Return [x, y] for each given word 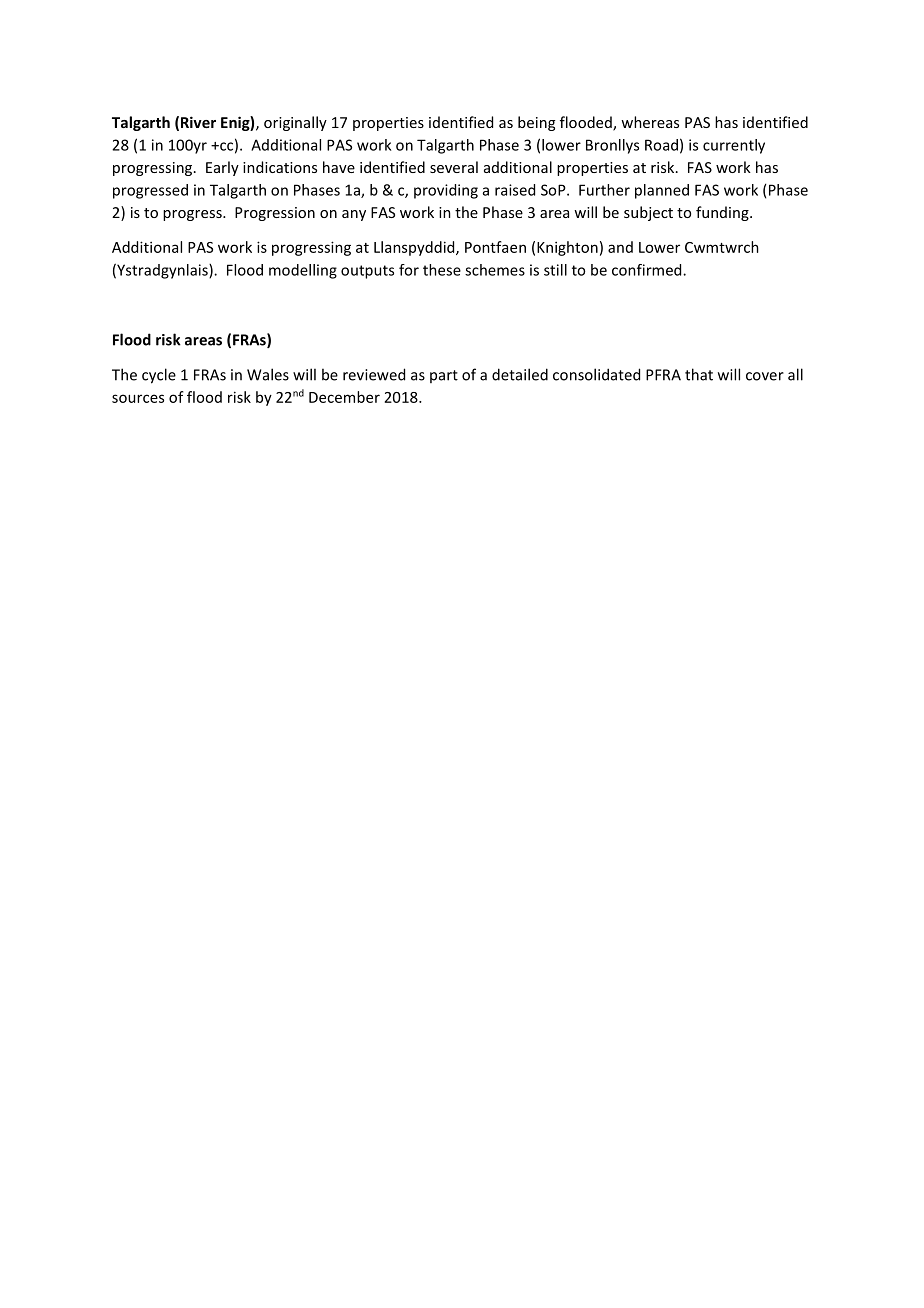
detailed [520, 374]
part [444, 376]
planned [662, 191]
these [442, 270]
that [699, 374]
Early [222, 168]
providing [446, 191]
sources [138, 398]
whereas [650, 122]
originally [295, 123]
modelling [303, 271]
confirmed [648, 270]
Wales [268, 374]
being [536, 123]
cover [765, 376]
